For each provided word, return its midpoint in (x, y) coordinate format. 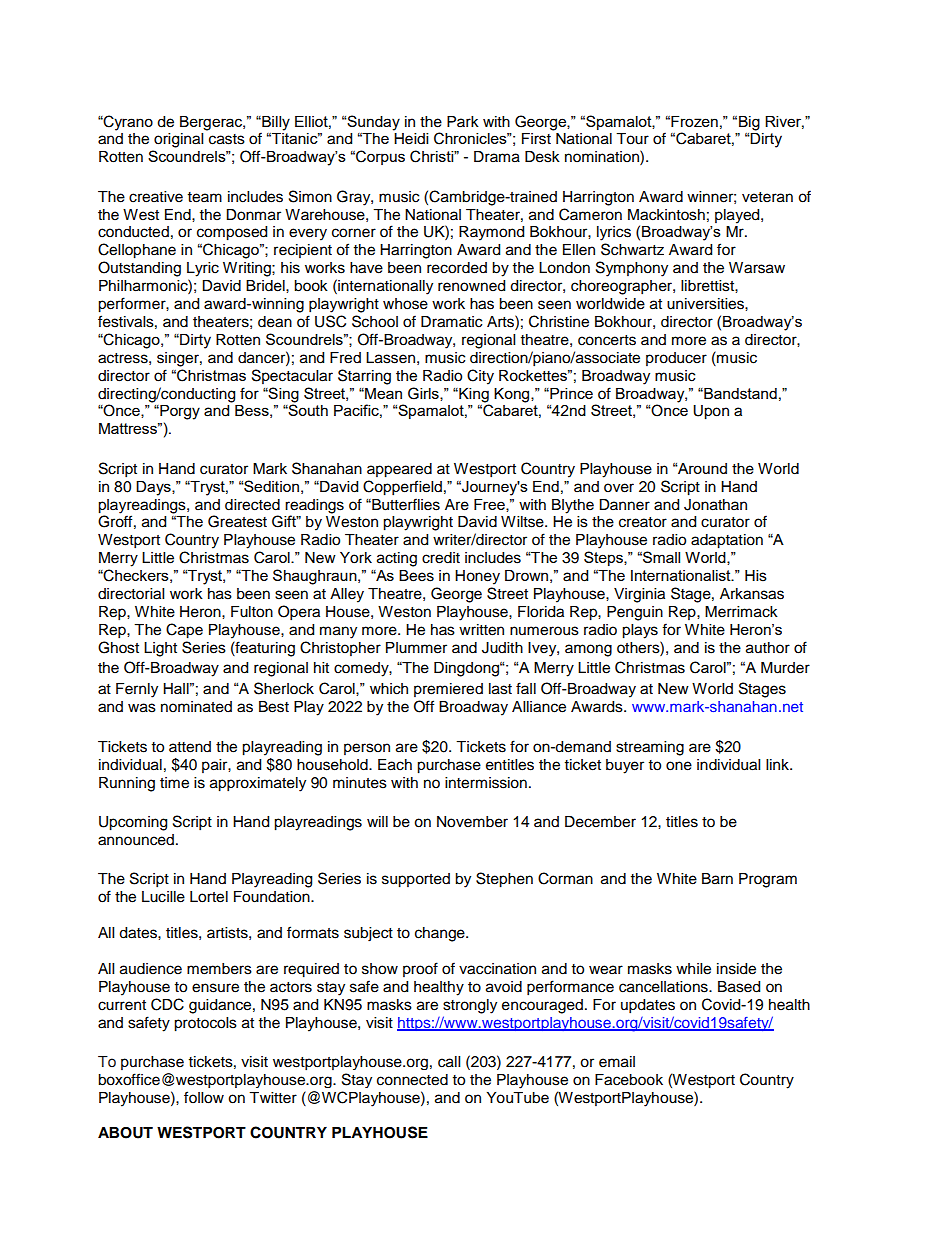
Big (749, 123)
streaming (650, 748)
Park (463, 121)
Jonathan (715, 505)
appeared (399, 470)
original (178, 140)
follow (204, 1097)
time (174, 783)
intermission (486, 783)
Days (154, 488)
